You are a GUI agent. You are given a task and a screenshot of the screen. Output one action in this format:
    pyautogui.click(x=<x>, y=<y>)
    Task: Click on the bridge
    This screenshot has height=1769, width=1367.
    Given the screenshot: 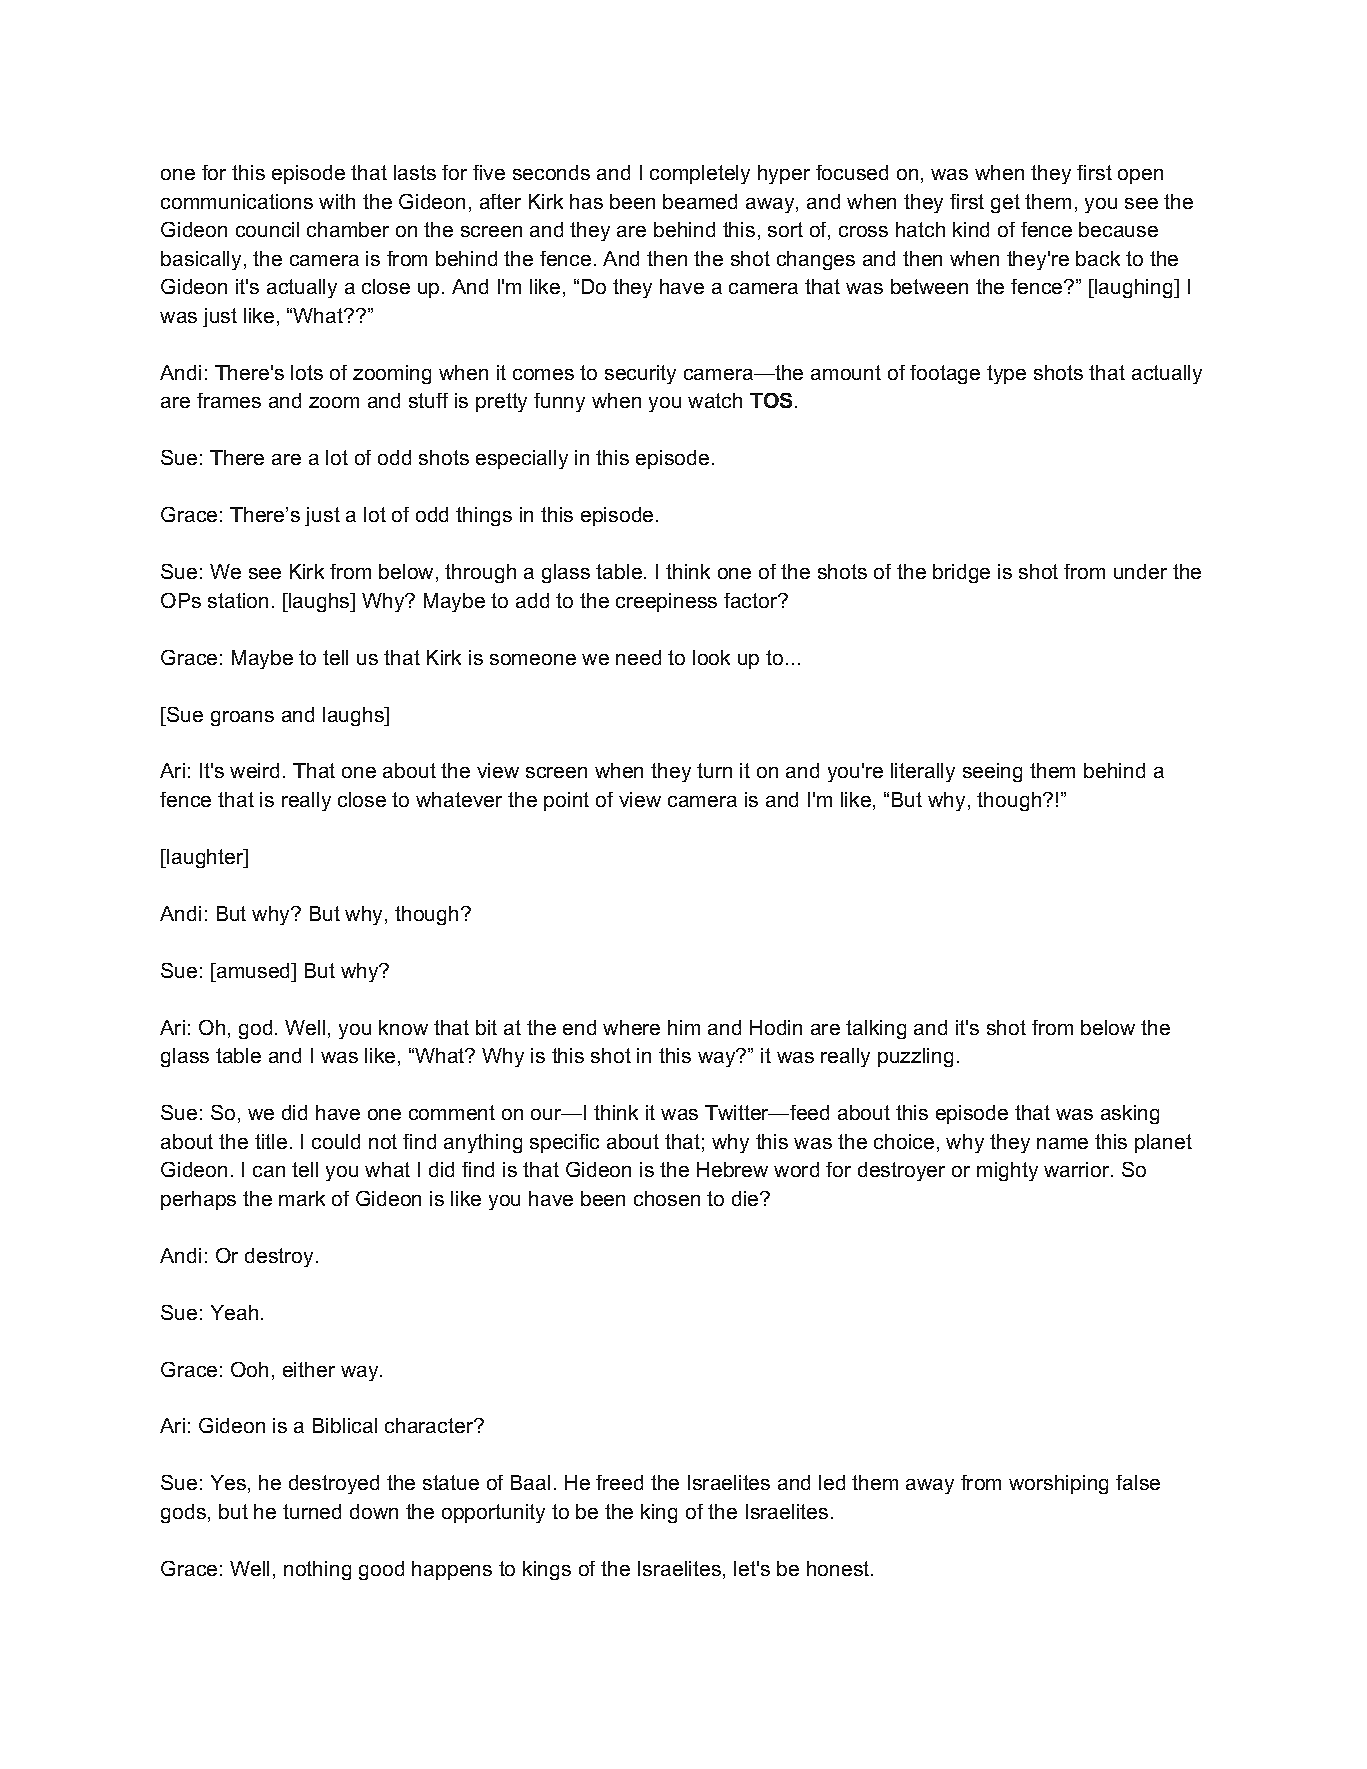 What is the action you would take?
    pyautogui.click(x=961, y=573)
